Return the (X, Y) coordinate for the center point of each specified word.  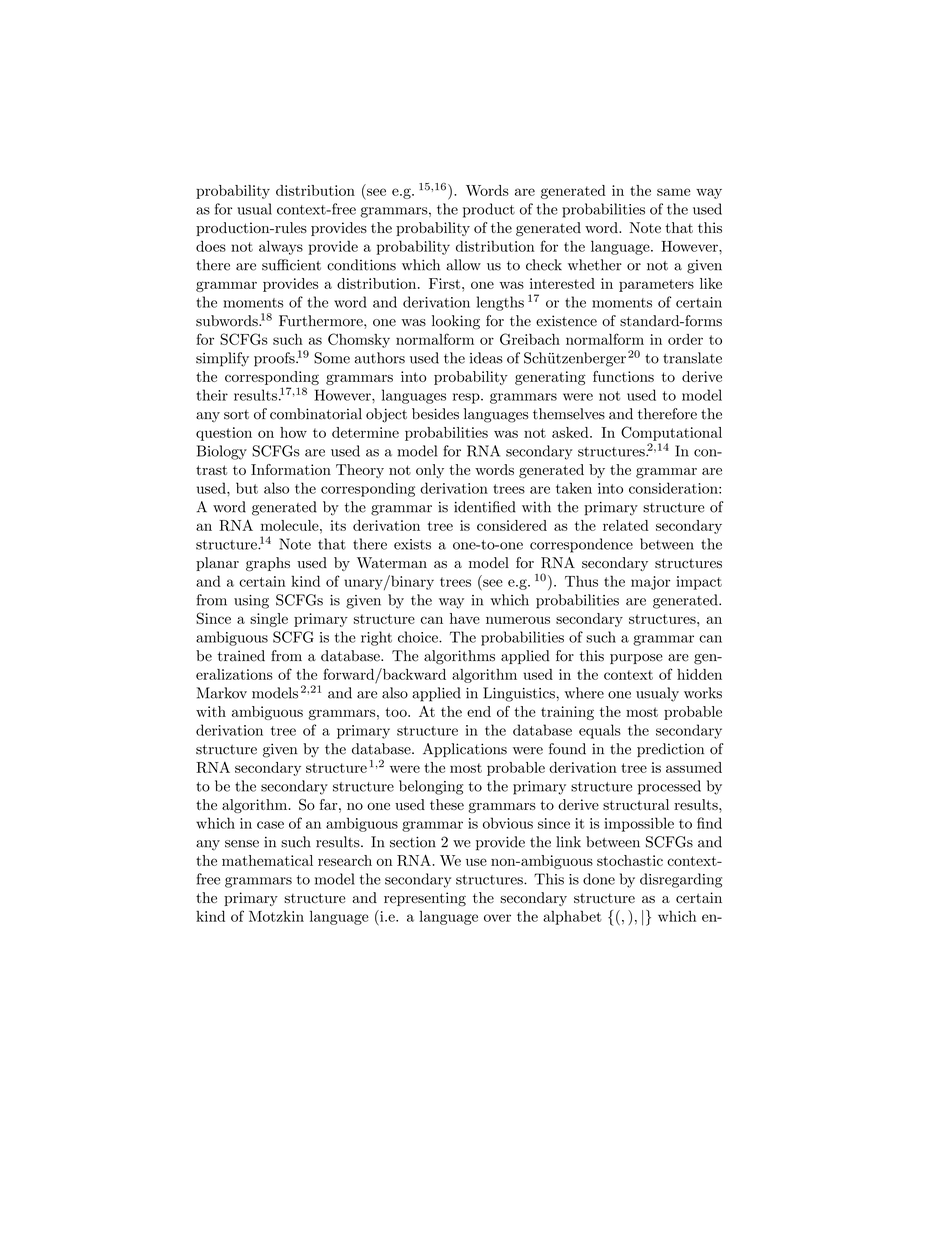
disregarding (681, 880)
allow (463, 265)
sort (236, 415)
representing (425, 899)
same (674, 192)
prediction (670, 750)
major (650, 583)
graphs (268, 564)
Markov (222, 693)
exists (412, 544)
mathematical (267, 860)
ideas (486, 358)
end (479, 711)
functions (623, 376)
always (281, 247)
